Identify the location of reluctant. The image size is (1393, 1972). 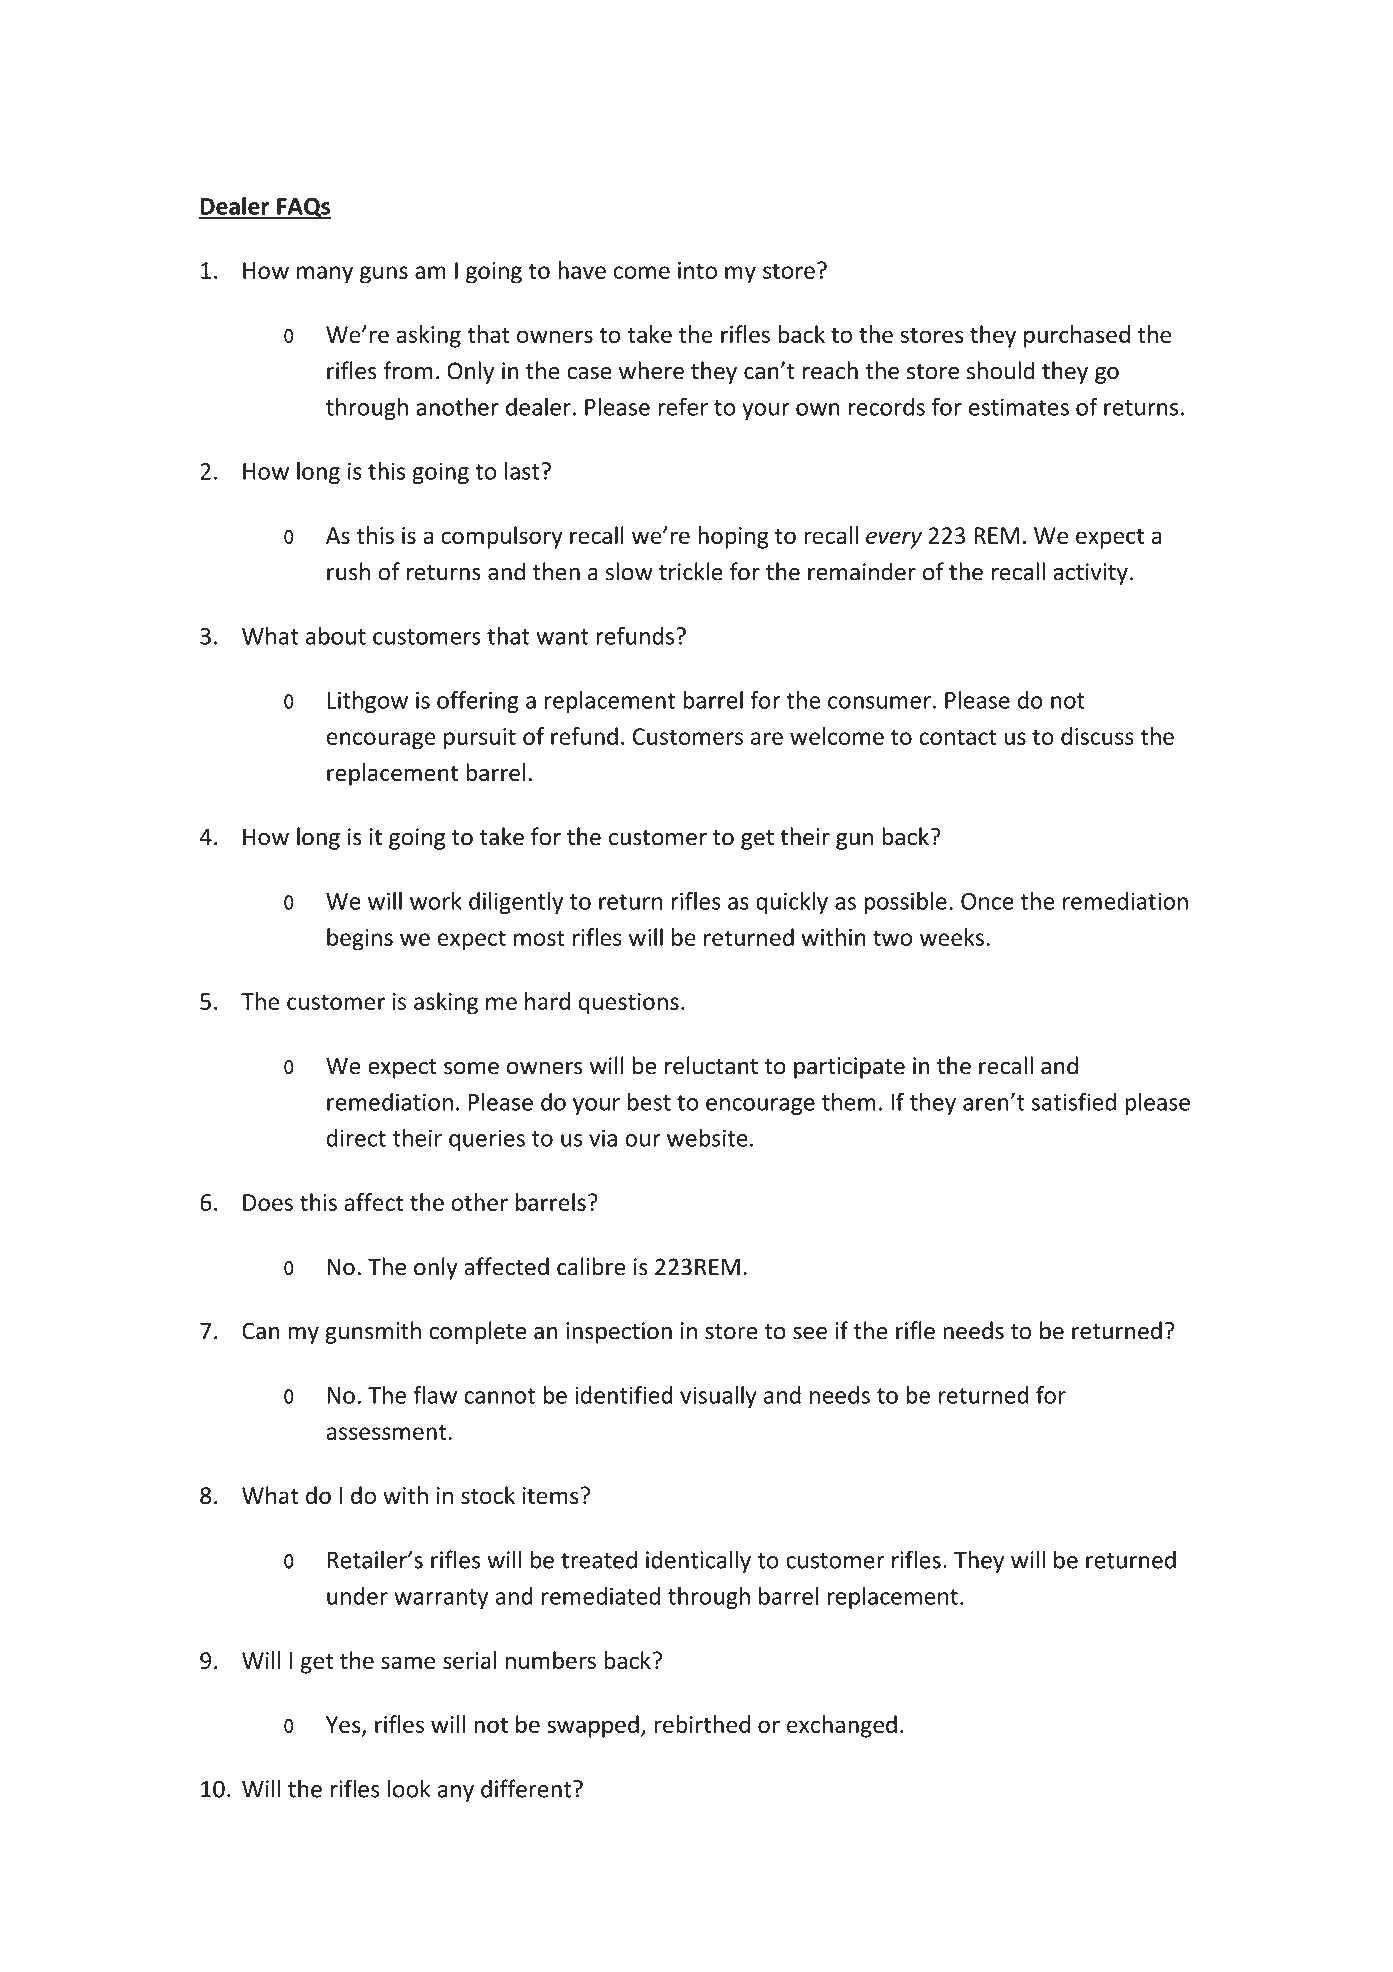
(711, 1065).
